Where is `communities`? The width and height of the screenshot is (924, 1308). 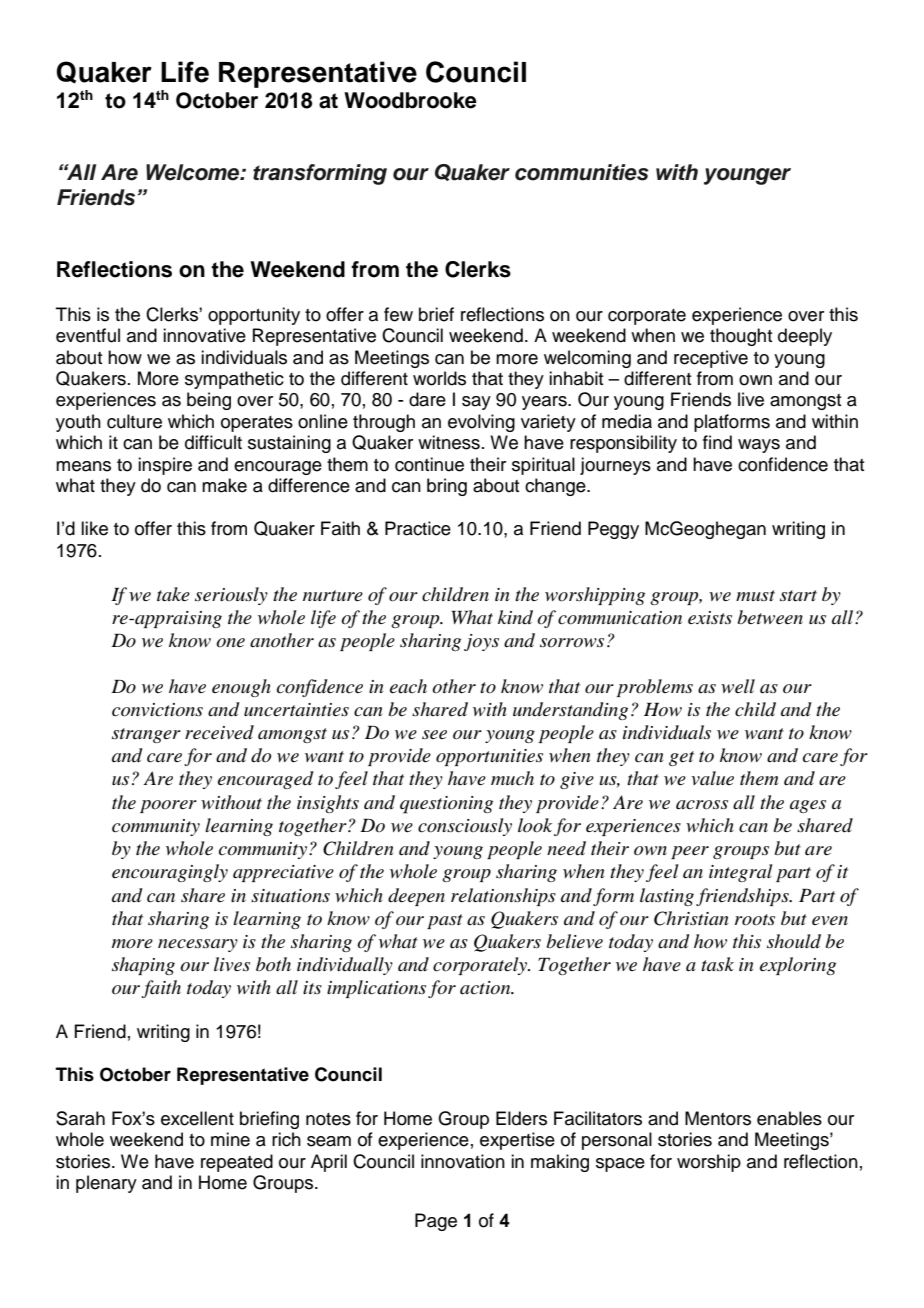
communities is located at coordinates (582, 172).
